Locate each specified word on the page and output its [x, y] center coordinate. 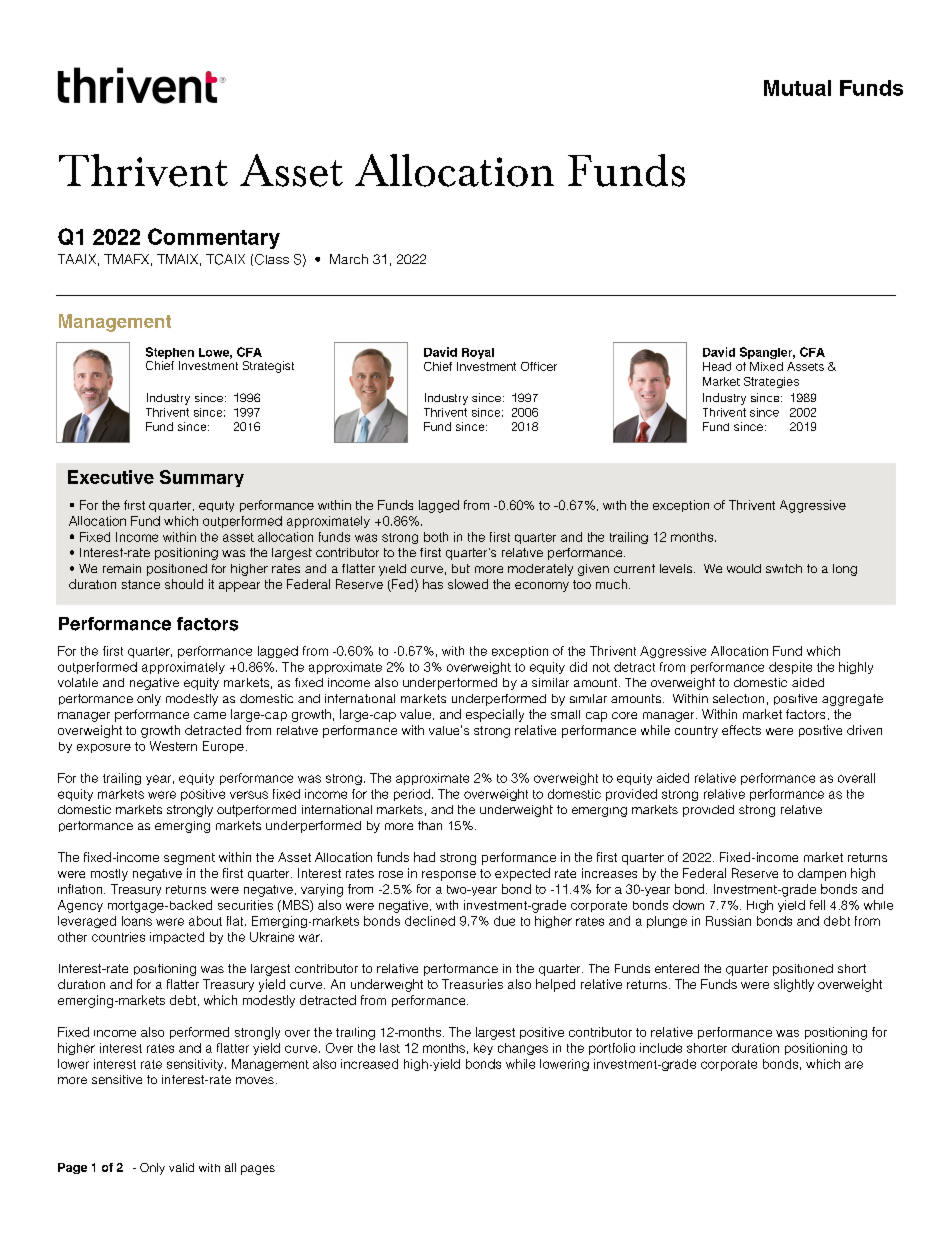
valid [181, 1167]
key [483, 1049]
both [436, 537]
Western [173, 746]
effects [741, 730]
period [412, 795]
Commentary [214, 238]
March [349, 259]
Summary [202, 478]
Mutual [797, 88]
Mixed [766, 366]
